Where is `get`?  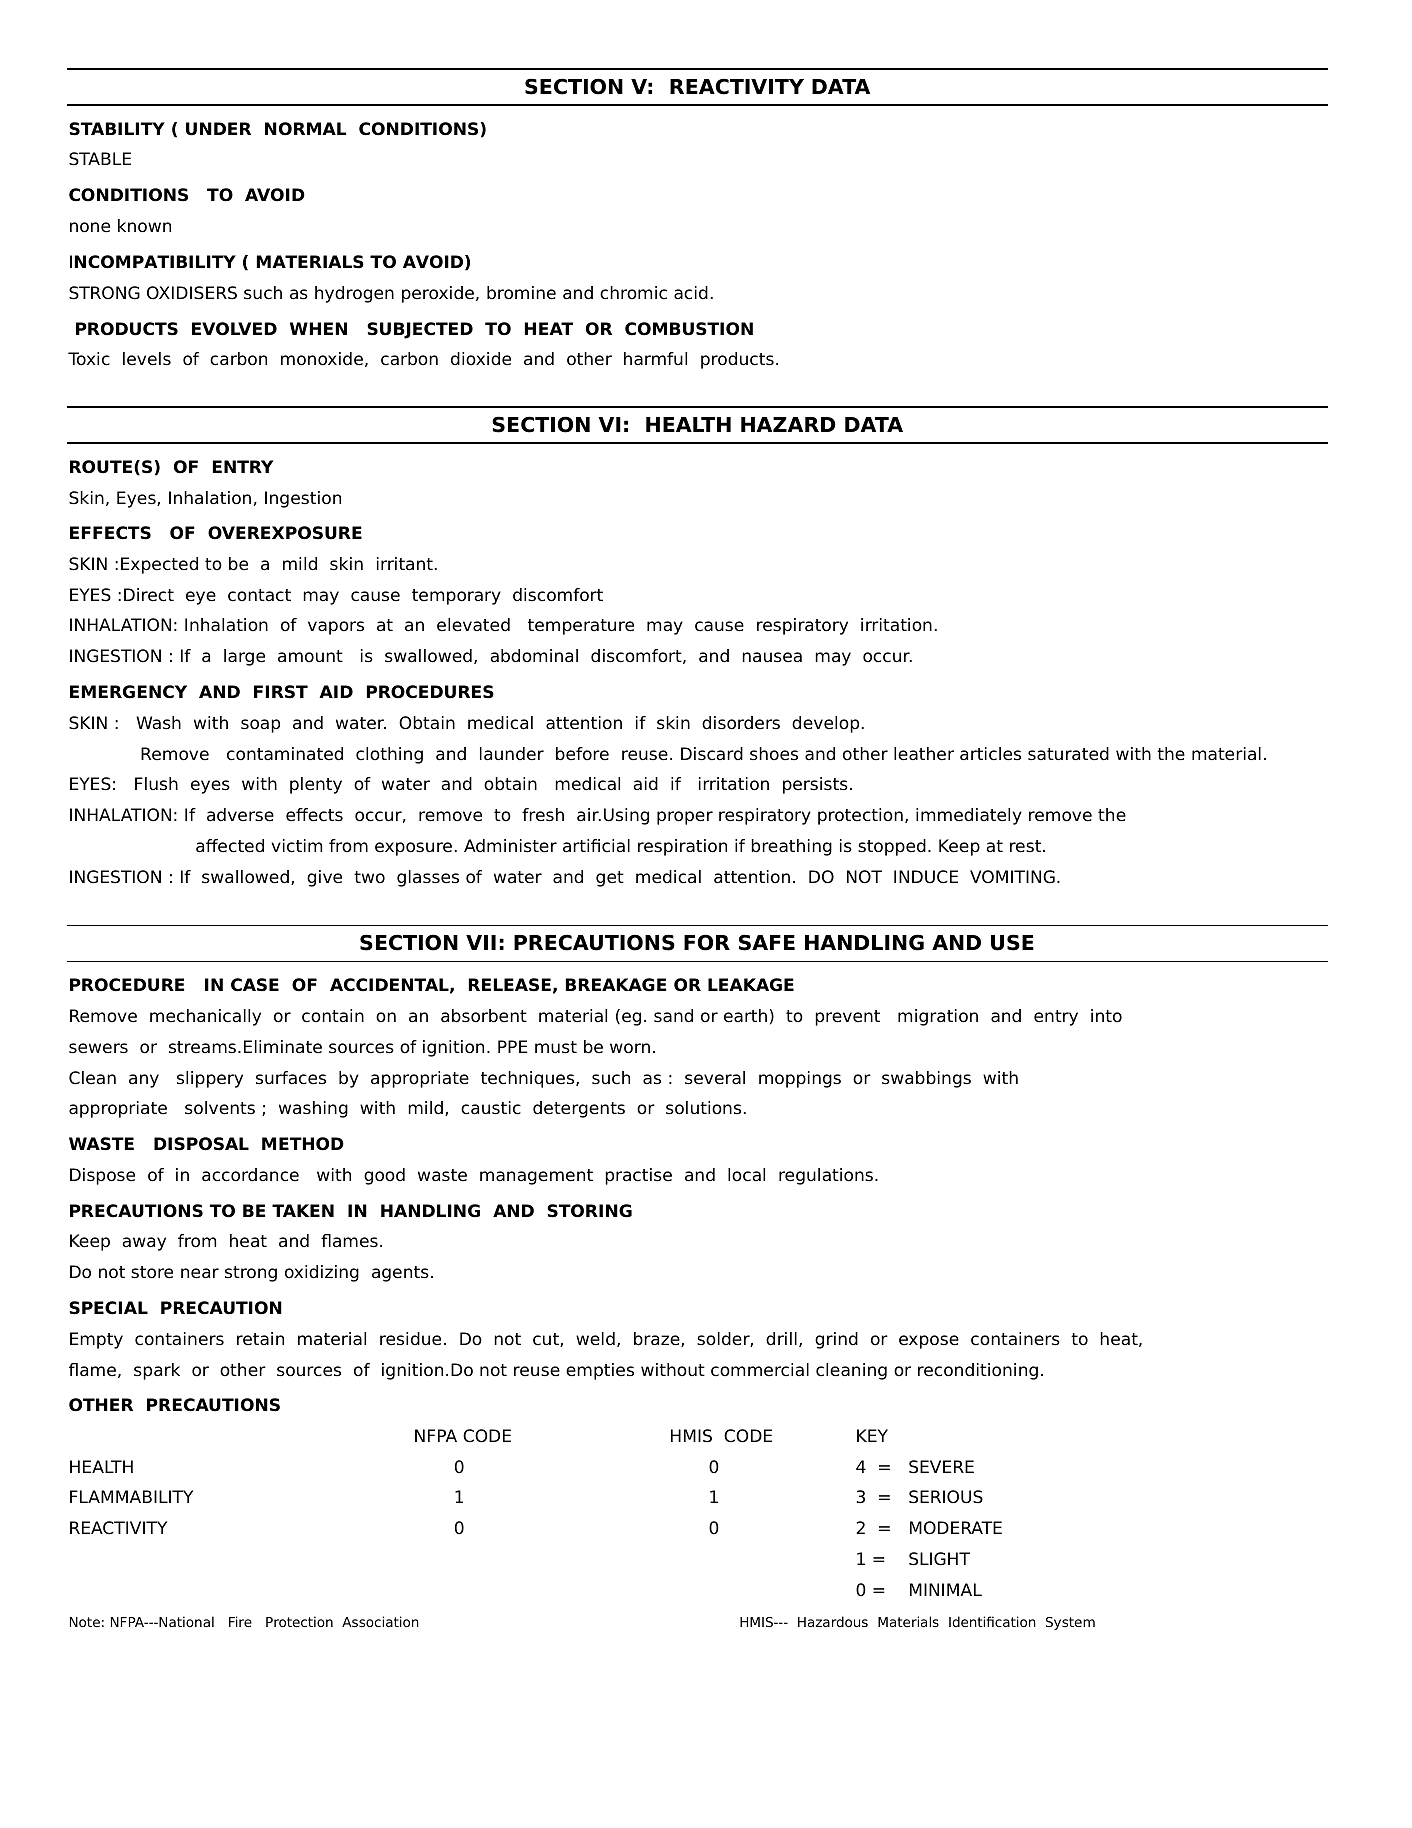 get is located at coordinates (610, 879).
